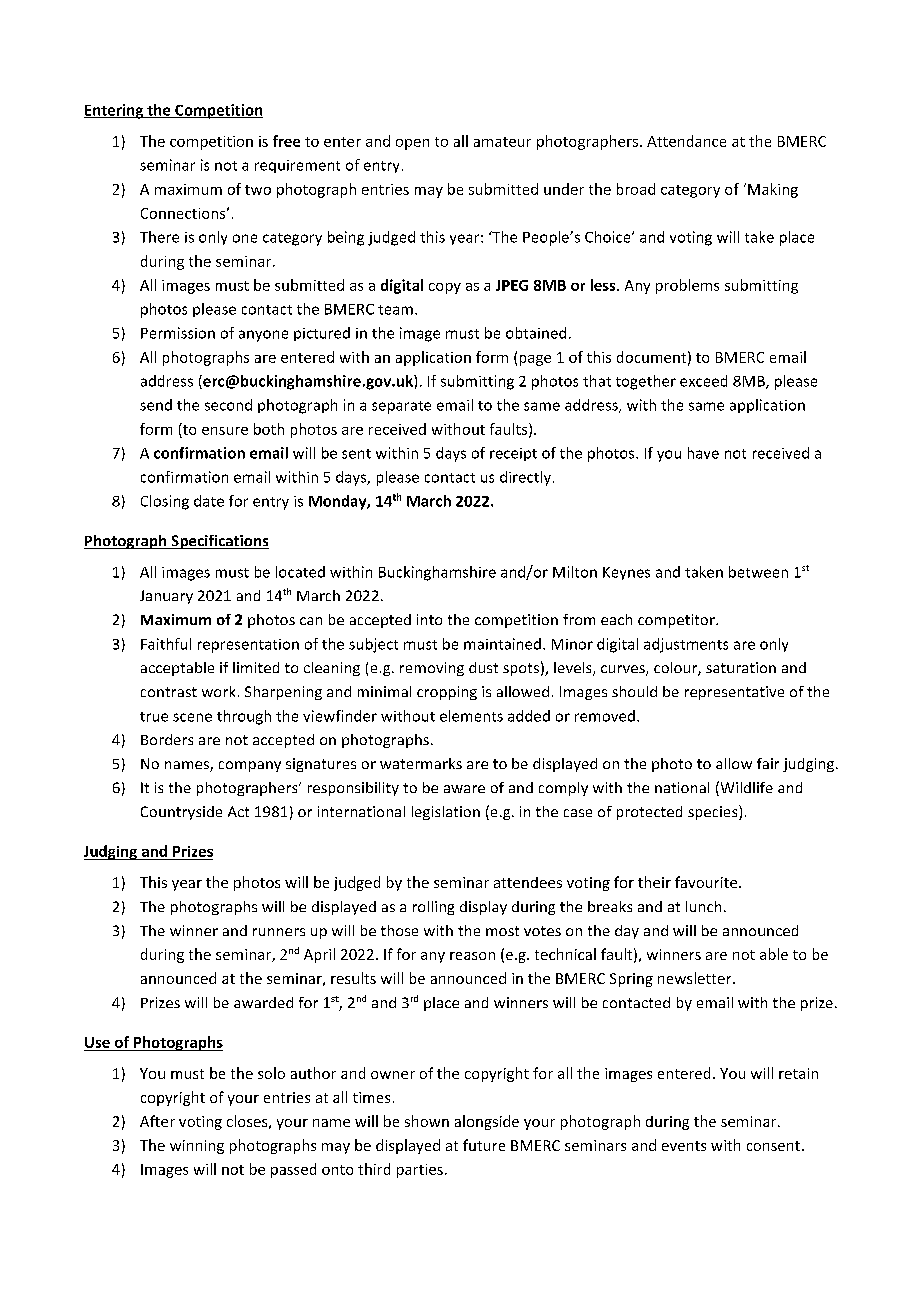  Describe the element at coordinates (446, 813) in the image. I see `legislation` at that location.
